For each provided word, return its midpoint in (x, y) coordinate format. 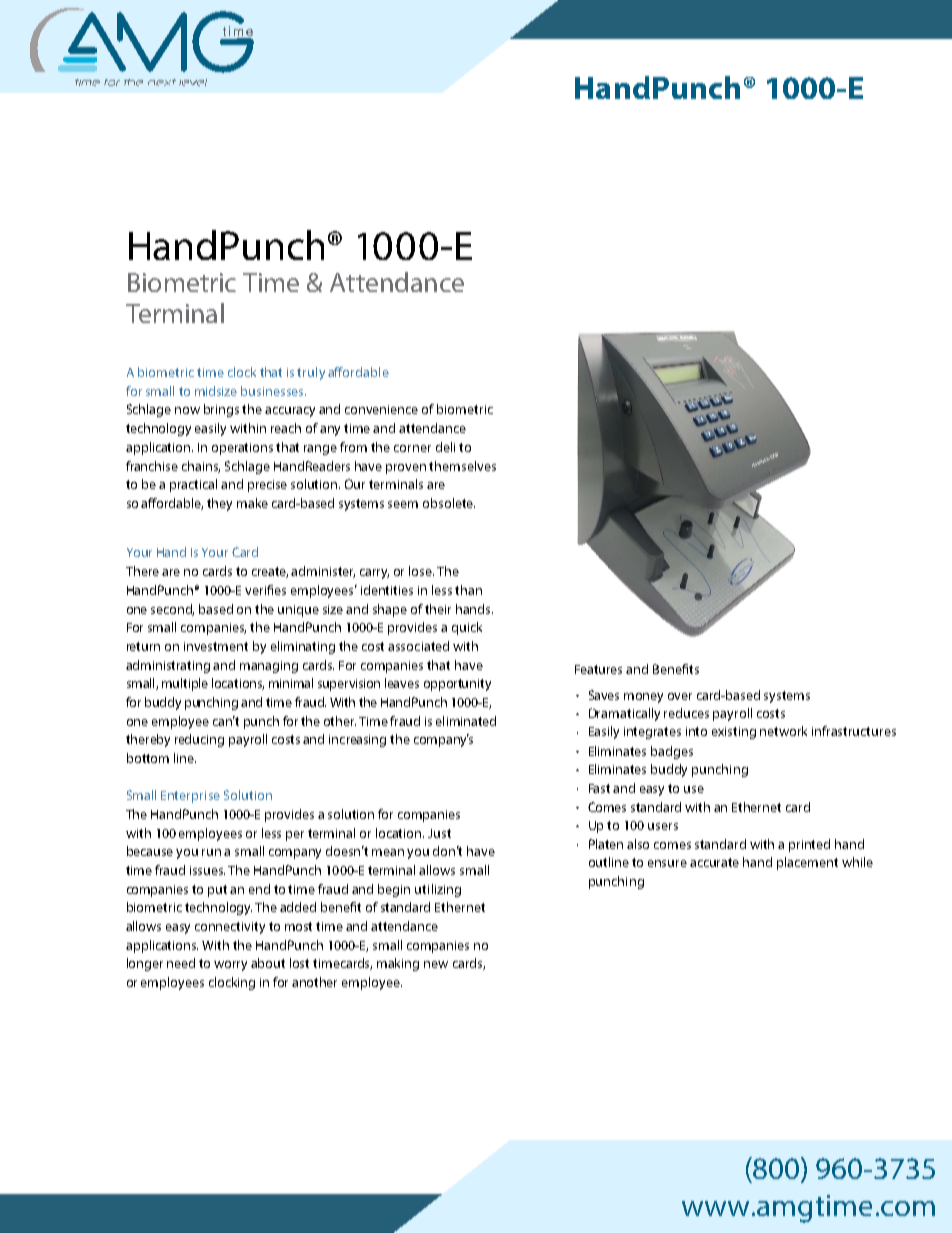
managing (269, 667)
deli (445, 447)
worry (230, 966)
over (680, 696)
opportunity (457, 685)
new (436, 964)
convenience (381, 409)
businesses (273, 391)
